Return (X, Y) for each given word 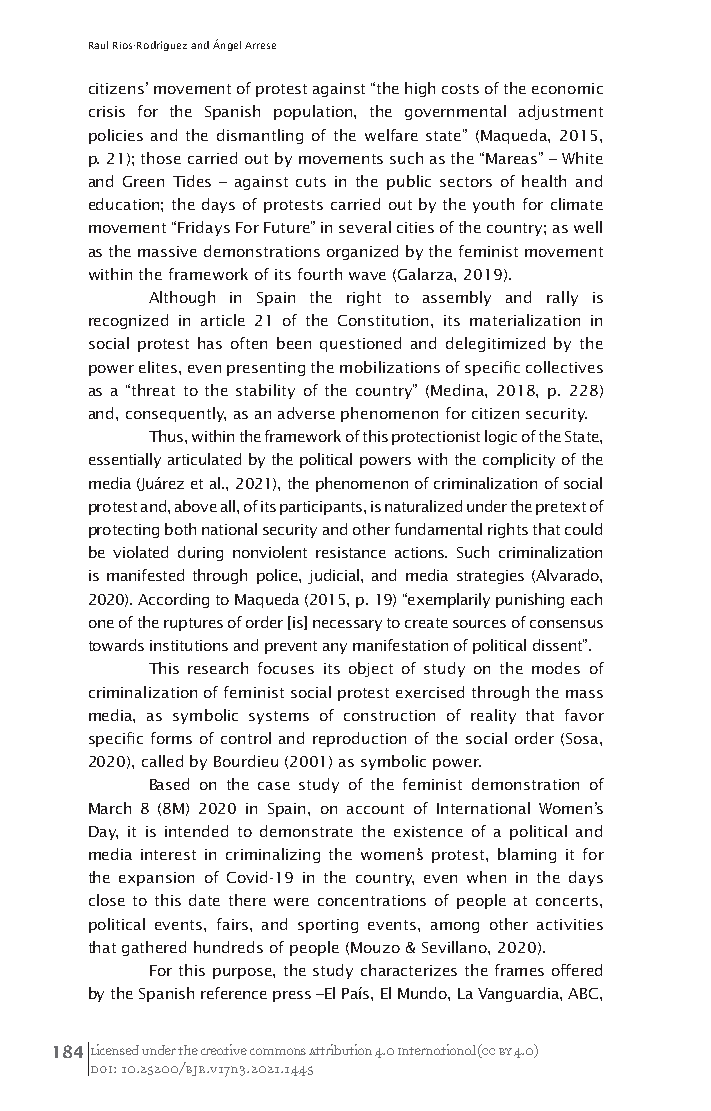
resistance (351, 552)
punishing (530, 600)
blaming (527, 855)
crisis (107, 111)
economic (567, 88)
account (375, 809)
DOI (101, 1069)
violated (140, 552)
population (314, 112)
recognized (128, 321)
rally (562, 298)
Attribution (340, 1049)
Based (169, 784)
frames (519, 970)
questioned (360, 344)
